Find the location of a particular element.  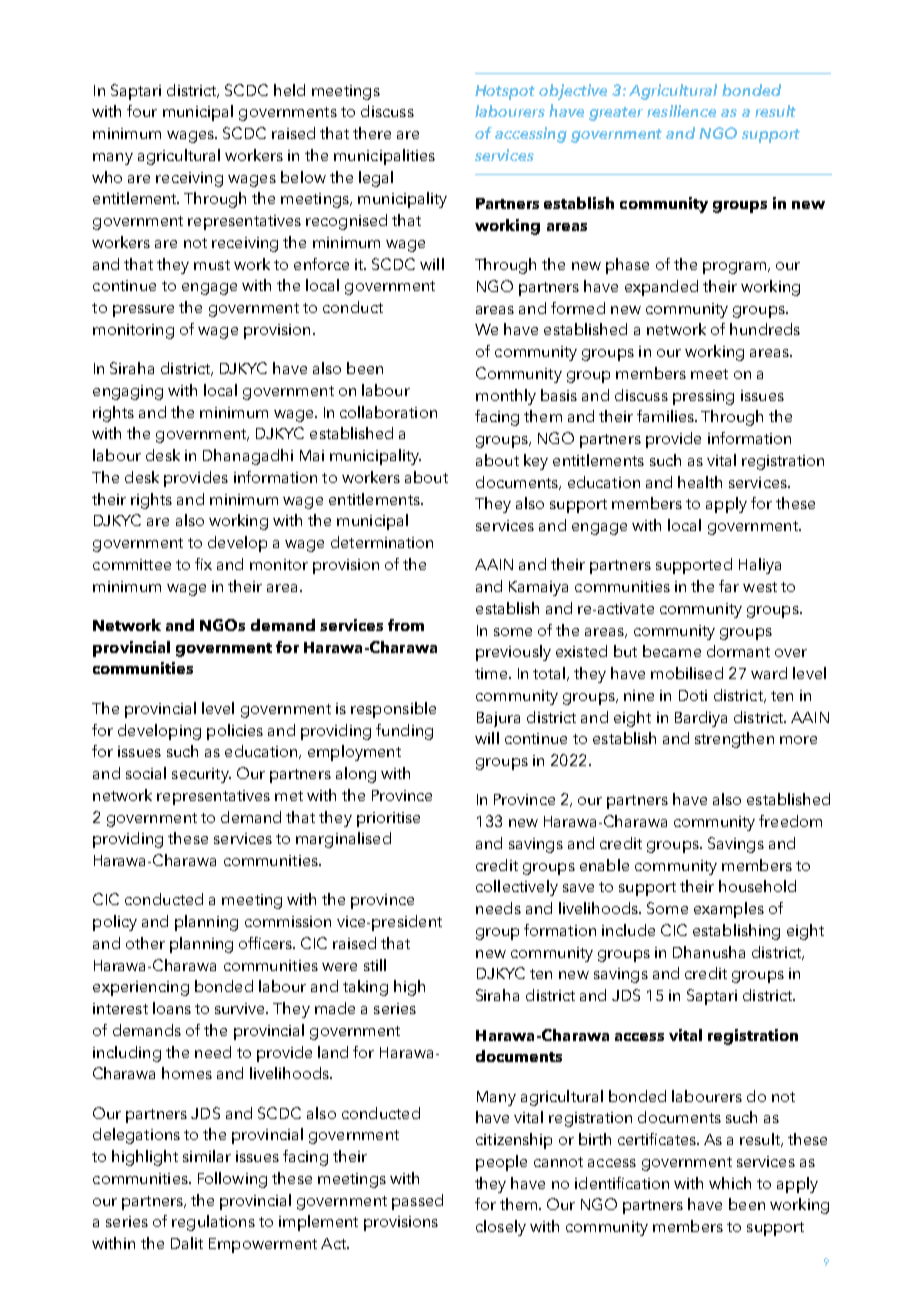

regulations is located at coordinates (213, 1223).
